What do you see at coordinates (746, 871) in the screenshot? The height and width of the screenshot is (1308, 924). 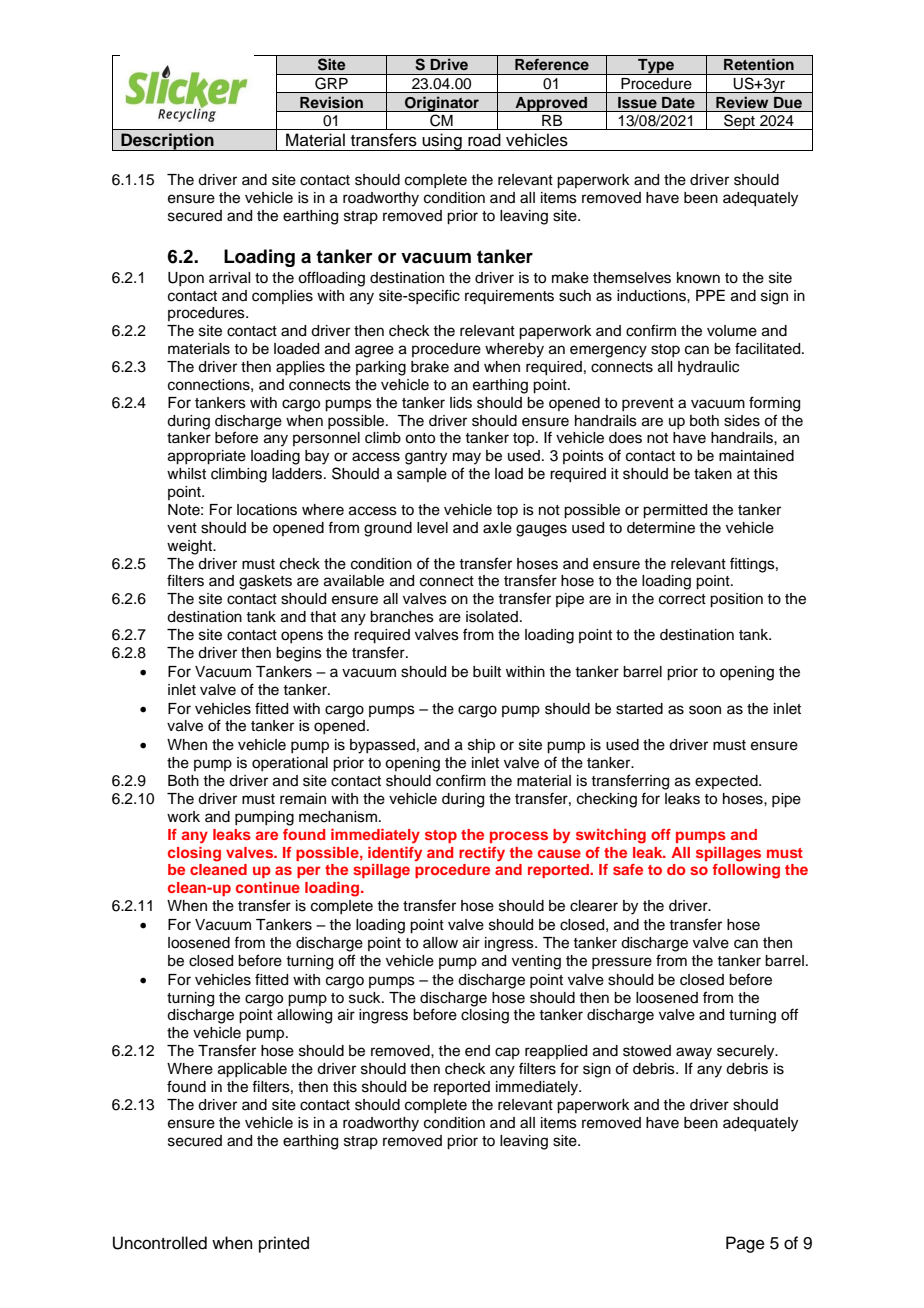 I see `following` at bounding box center [746, 871].
